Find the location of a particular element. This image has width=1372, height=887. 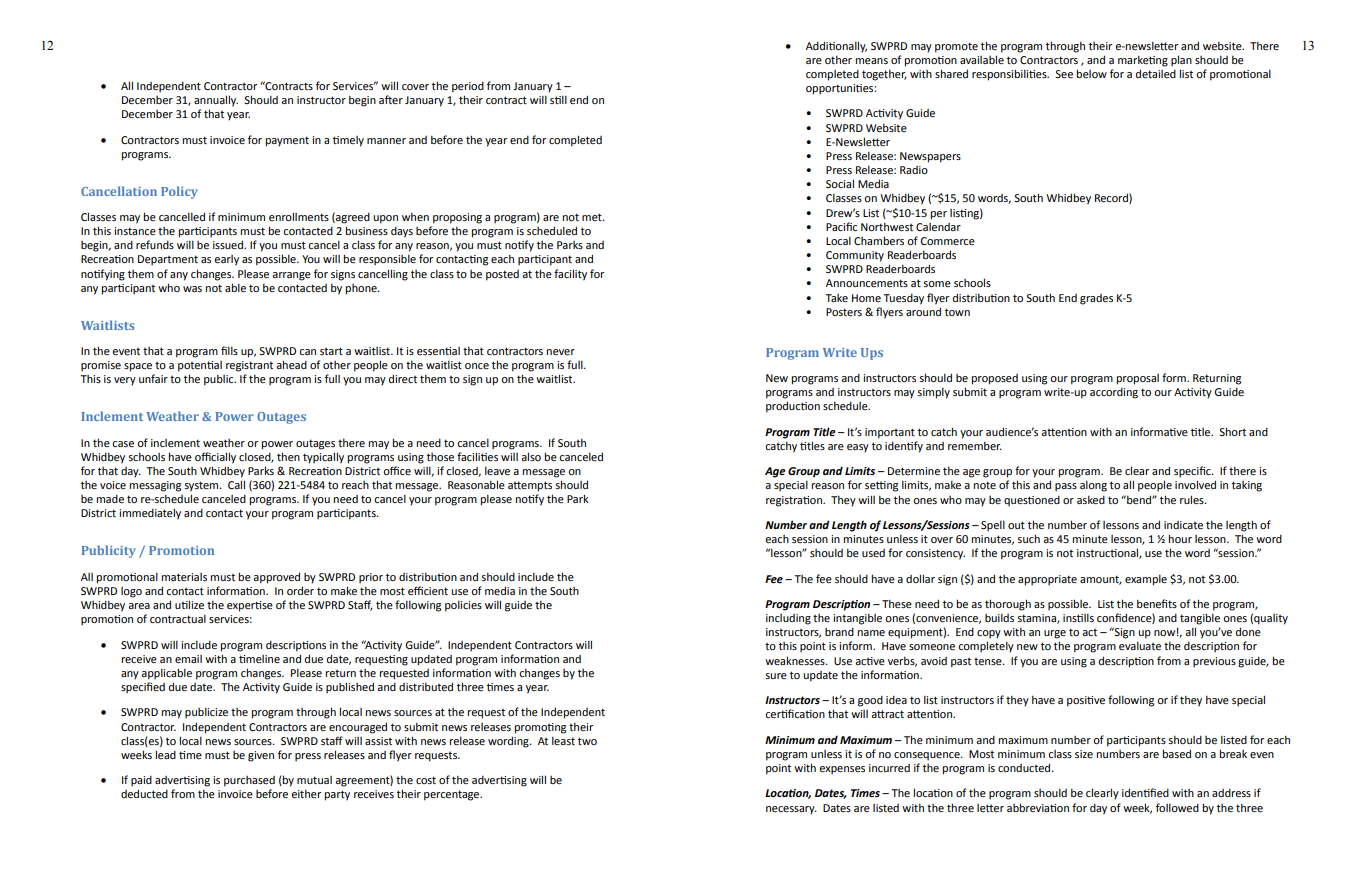

officially is located at coordinates (215, 458).
